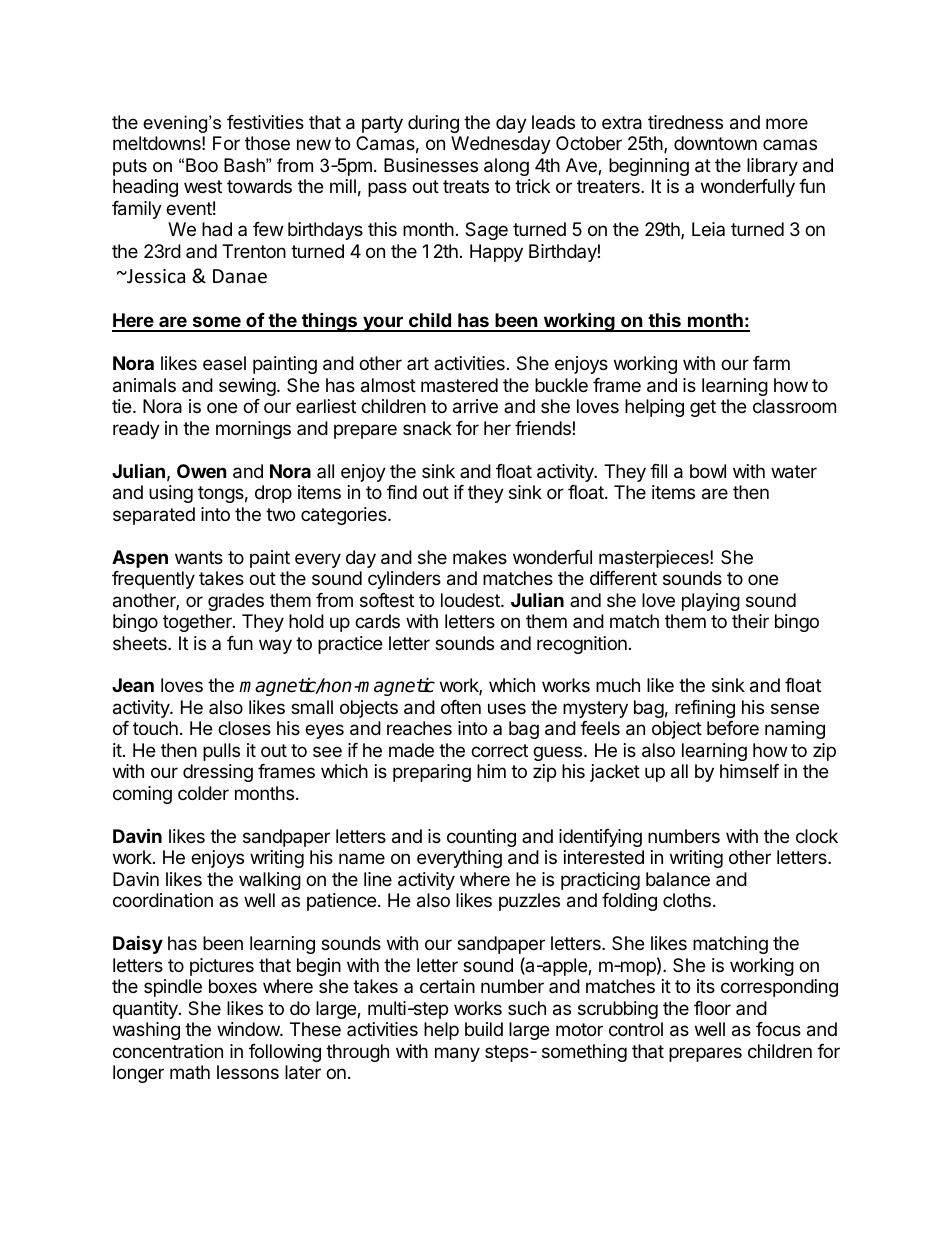 The width and height of the image is (952, 1233). What do you see at coordinates (501, 145) in the image?
I see `Wednesday` at bounding box center [501, 145].
